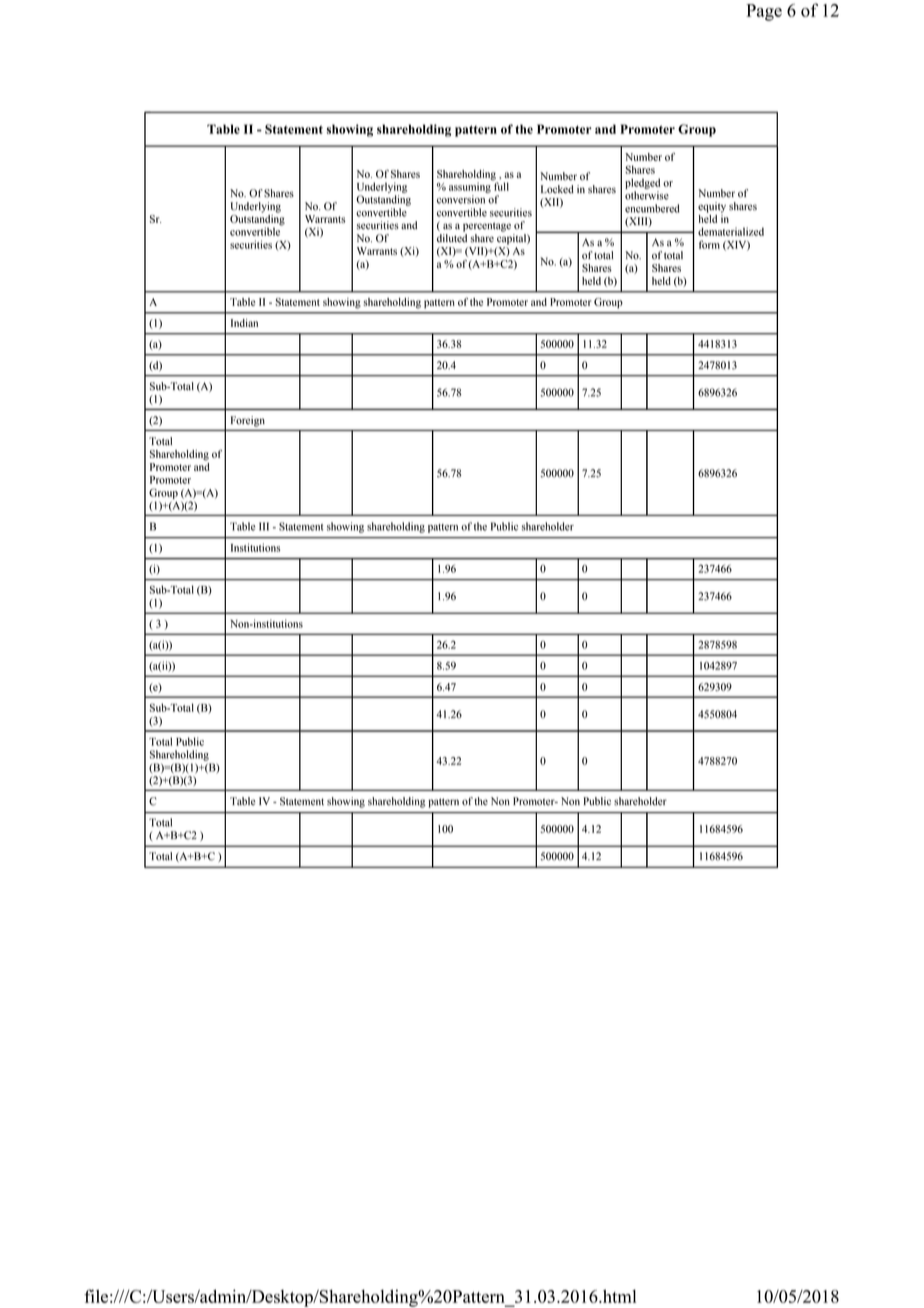 The image size is (924, 1308). I want to click on full, so click(500, 185).
